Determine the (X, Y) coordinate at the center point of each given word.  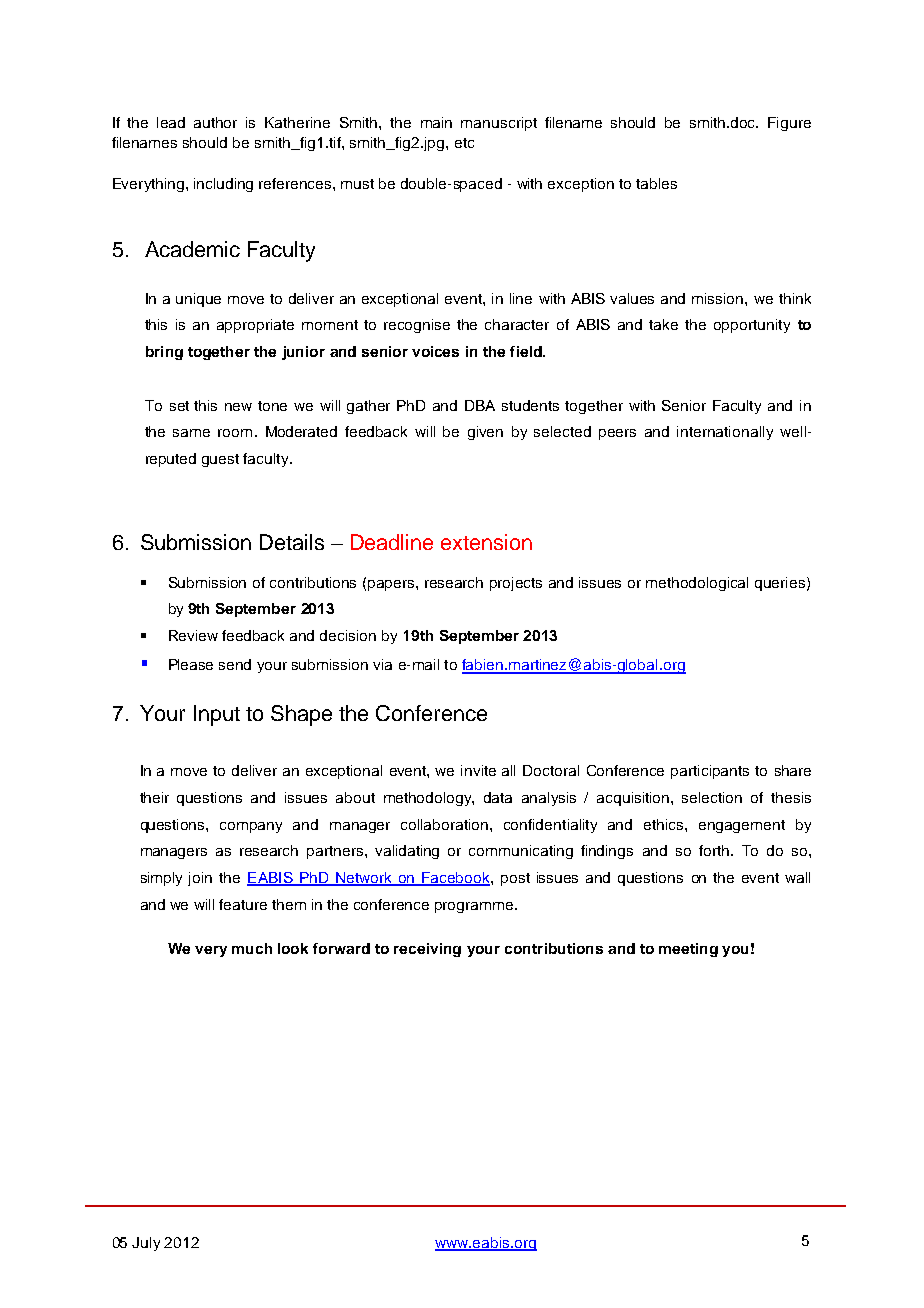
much (252, 948)
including (223, 185)
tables (656, 183)
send (235, 664)
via (382, 664)
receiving (427, 950)
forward (341, 948)
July (146, 1244)
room (235, 433)
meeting (688, 950)
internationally (725, 433)
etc (464, 143)
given (485, 433)
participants (710, 772)
